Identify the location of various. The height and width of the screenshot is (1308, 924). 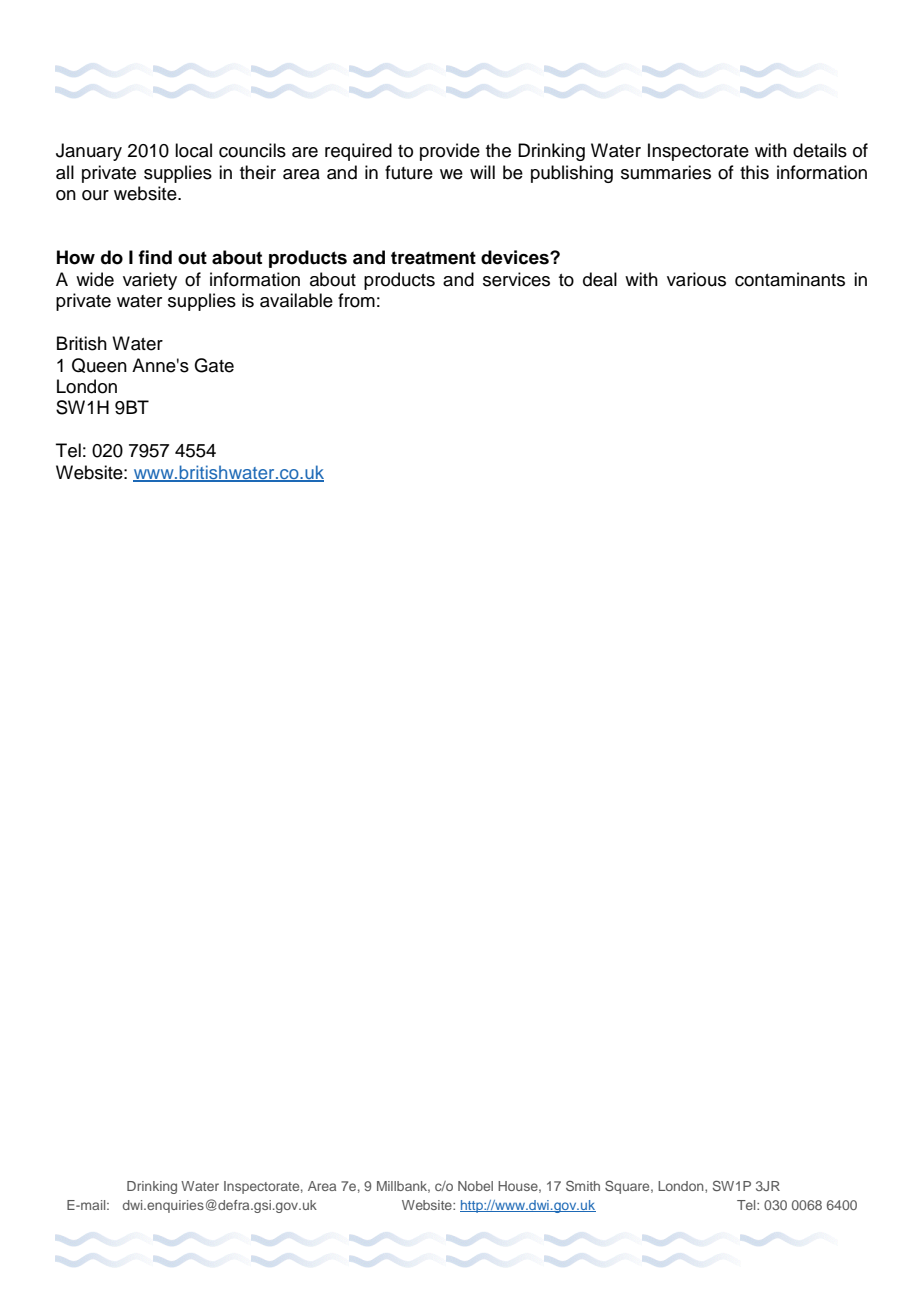
(696, 279).
